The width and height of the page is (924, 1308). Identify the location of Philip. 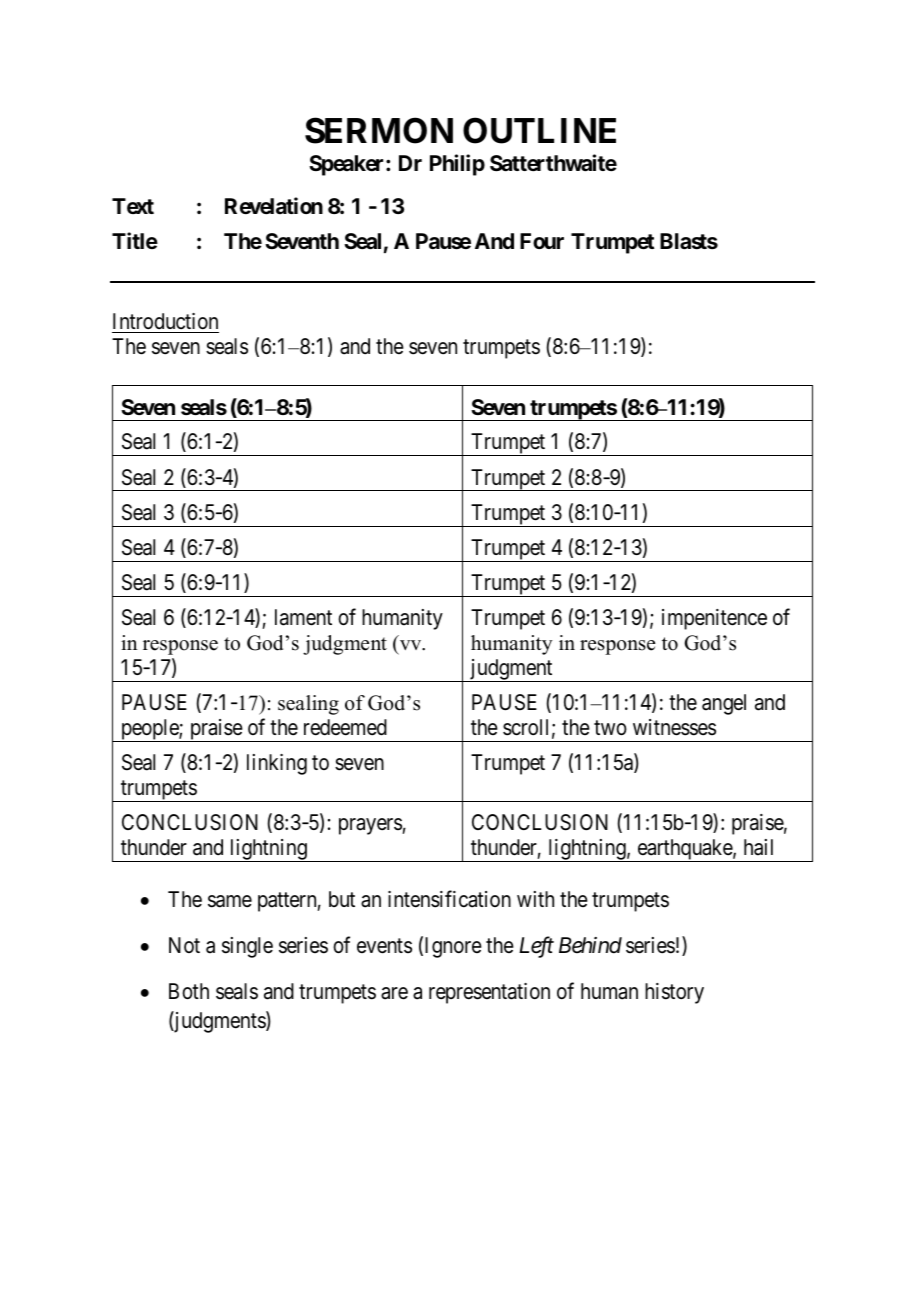
(457, 165).
